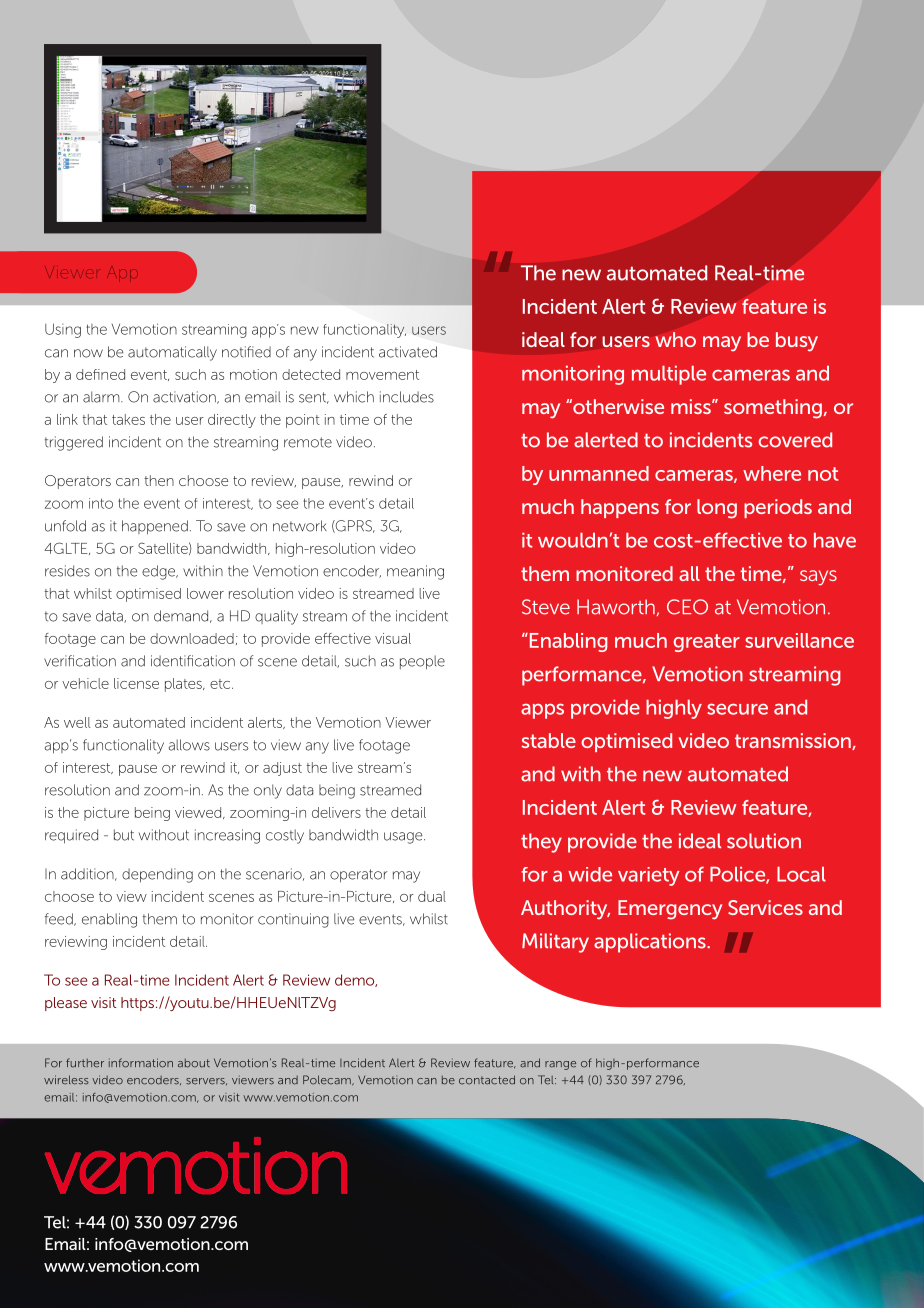 The width and height of the image is (924, 1308). Describe the element at coordinates (415, 572) in the image. I see `meaning` at that location.
